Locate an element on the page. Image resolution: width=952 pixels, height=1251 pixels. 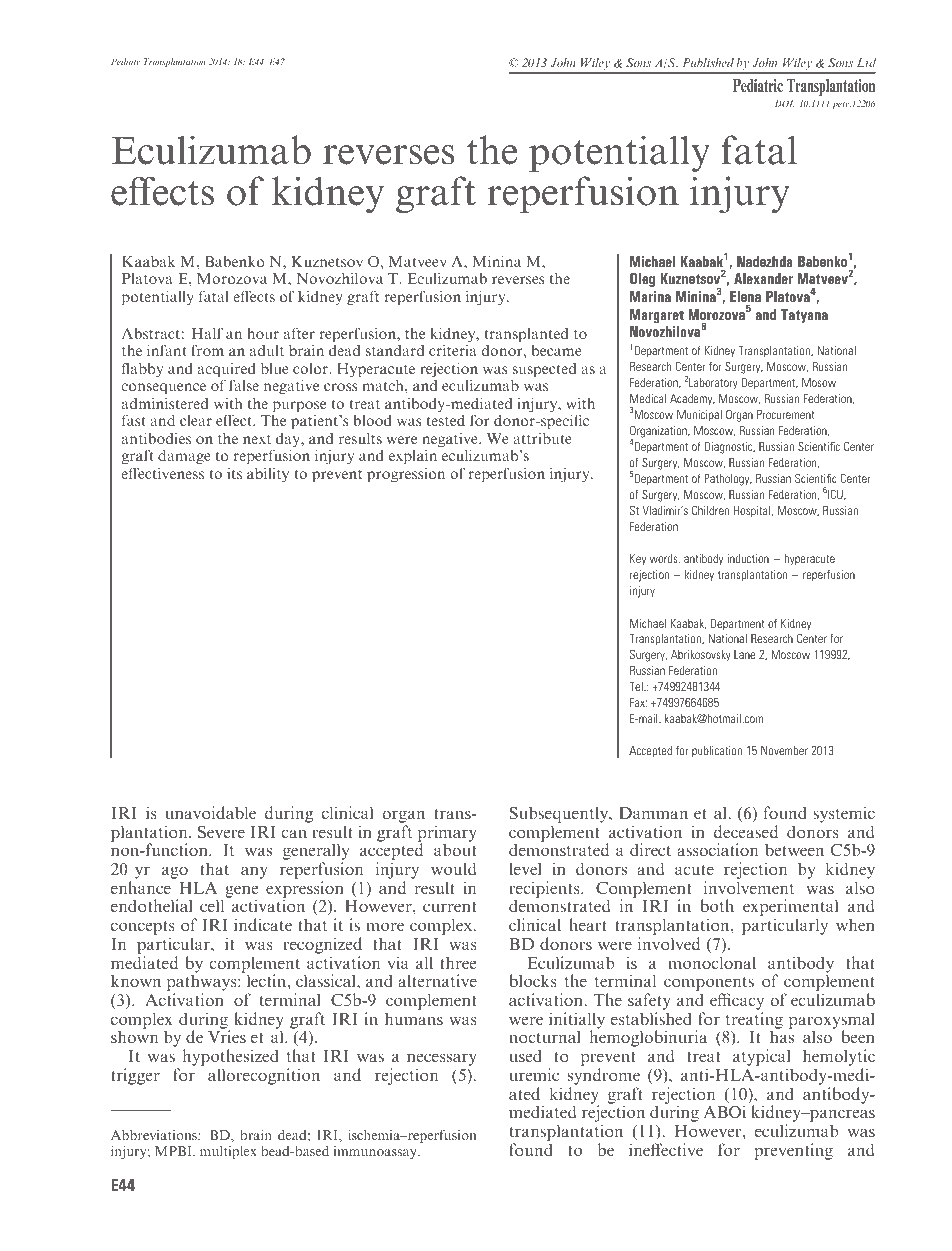
uremic is located at coordinates (534, 1074).
